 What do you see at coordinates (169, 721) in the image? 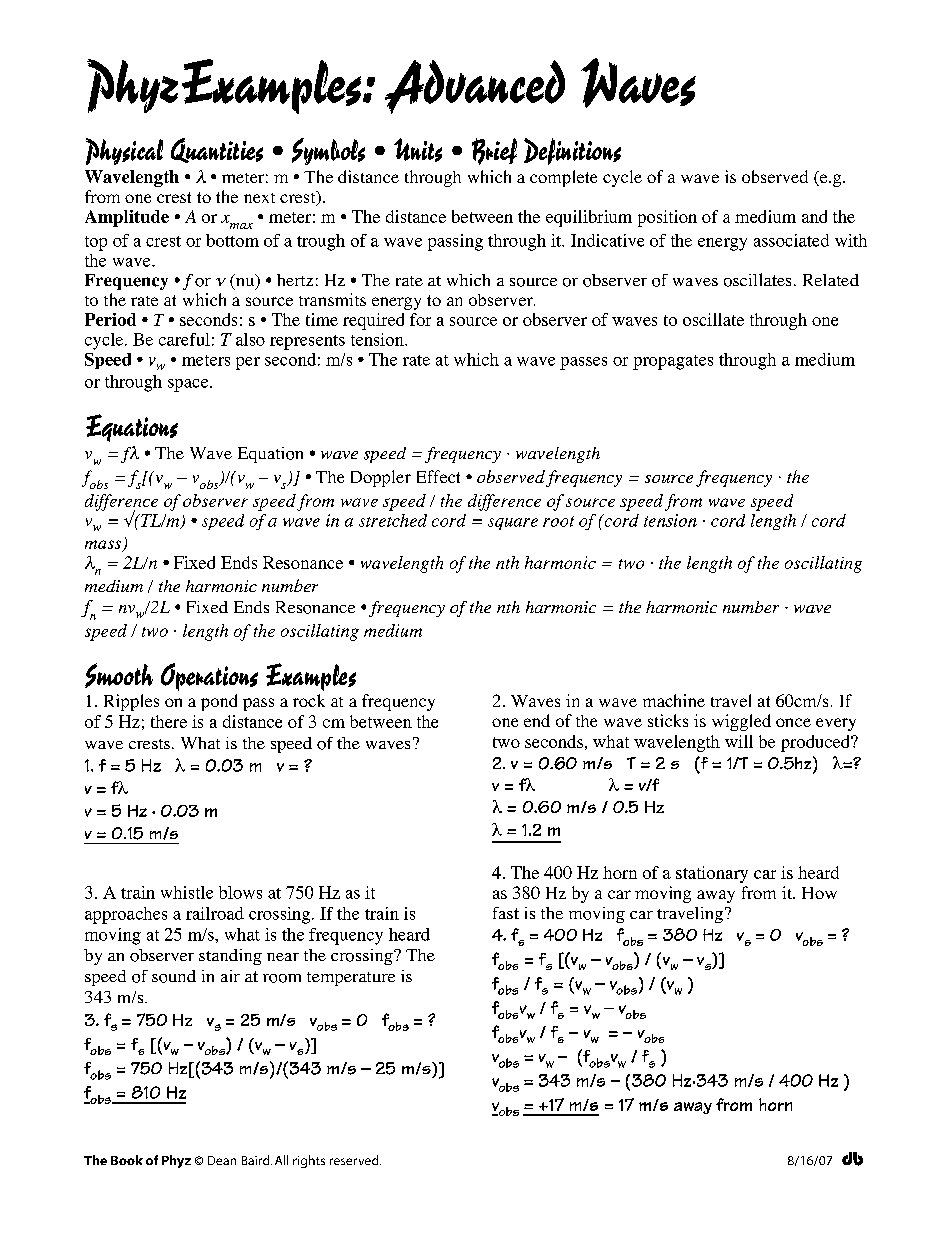
I see `there` at bounding box center [169, 721].
